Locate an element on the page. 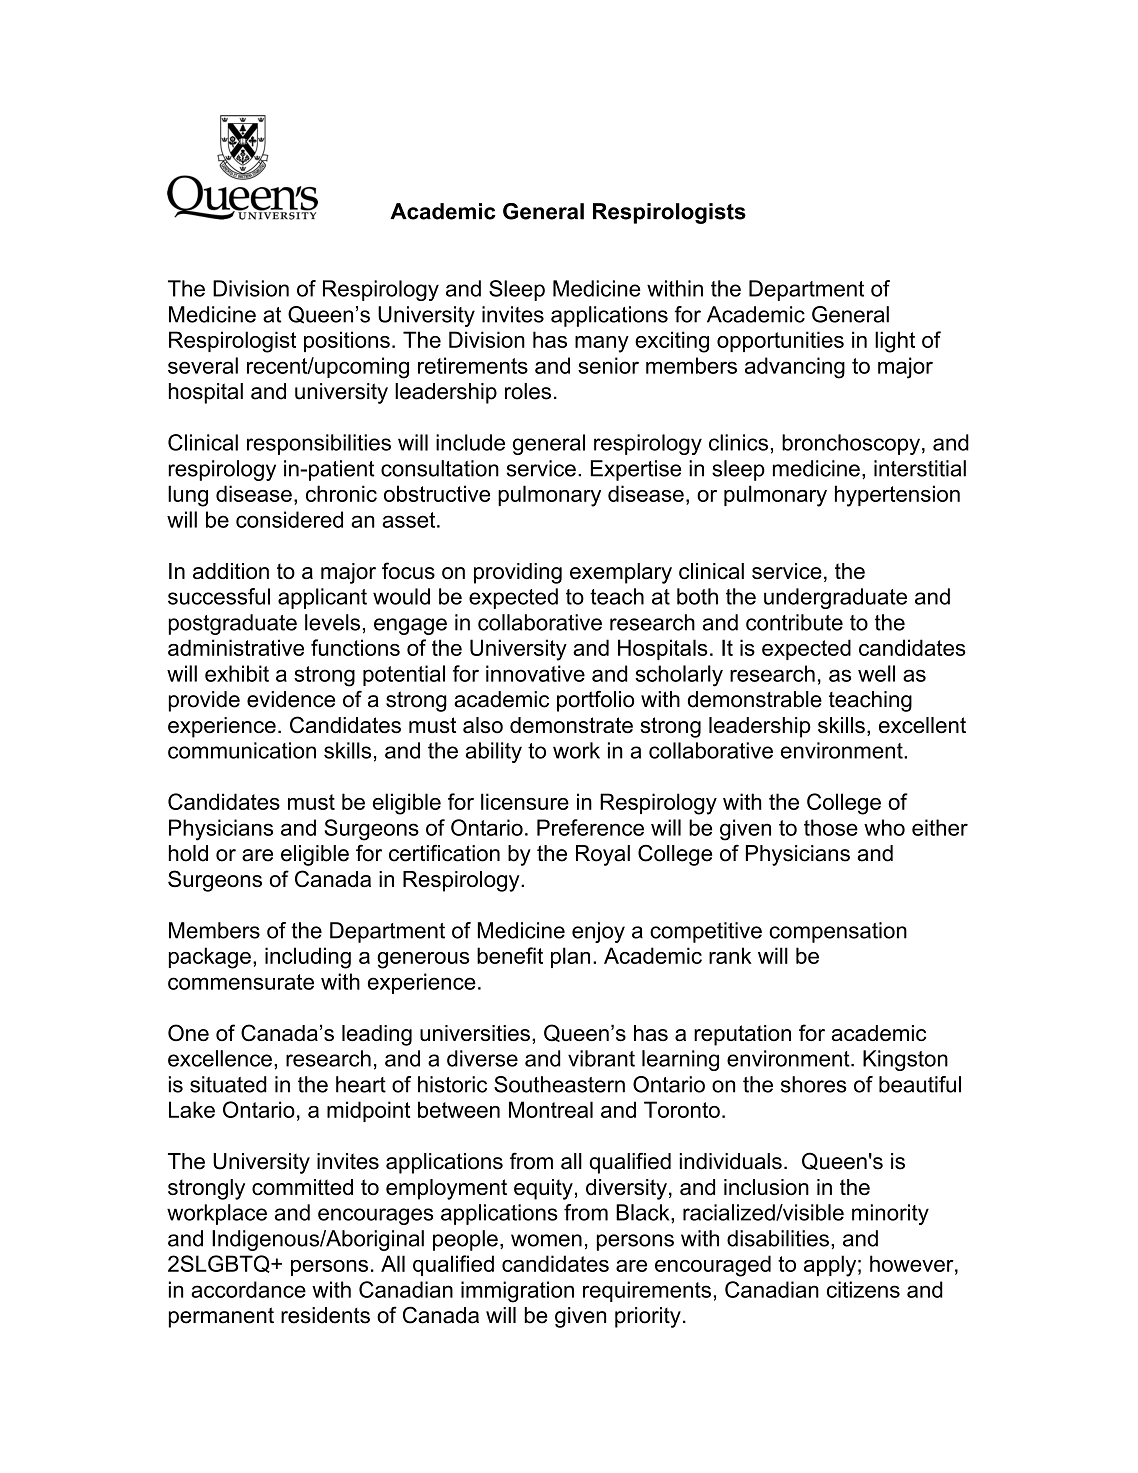 The width and height of the document is (1138, 1473). advancing is located at coordinates (795, 368).
